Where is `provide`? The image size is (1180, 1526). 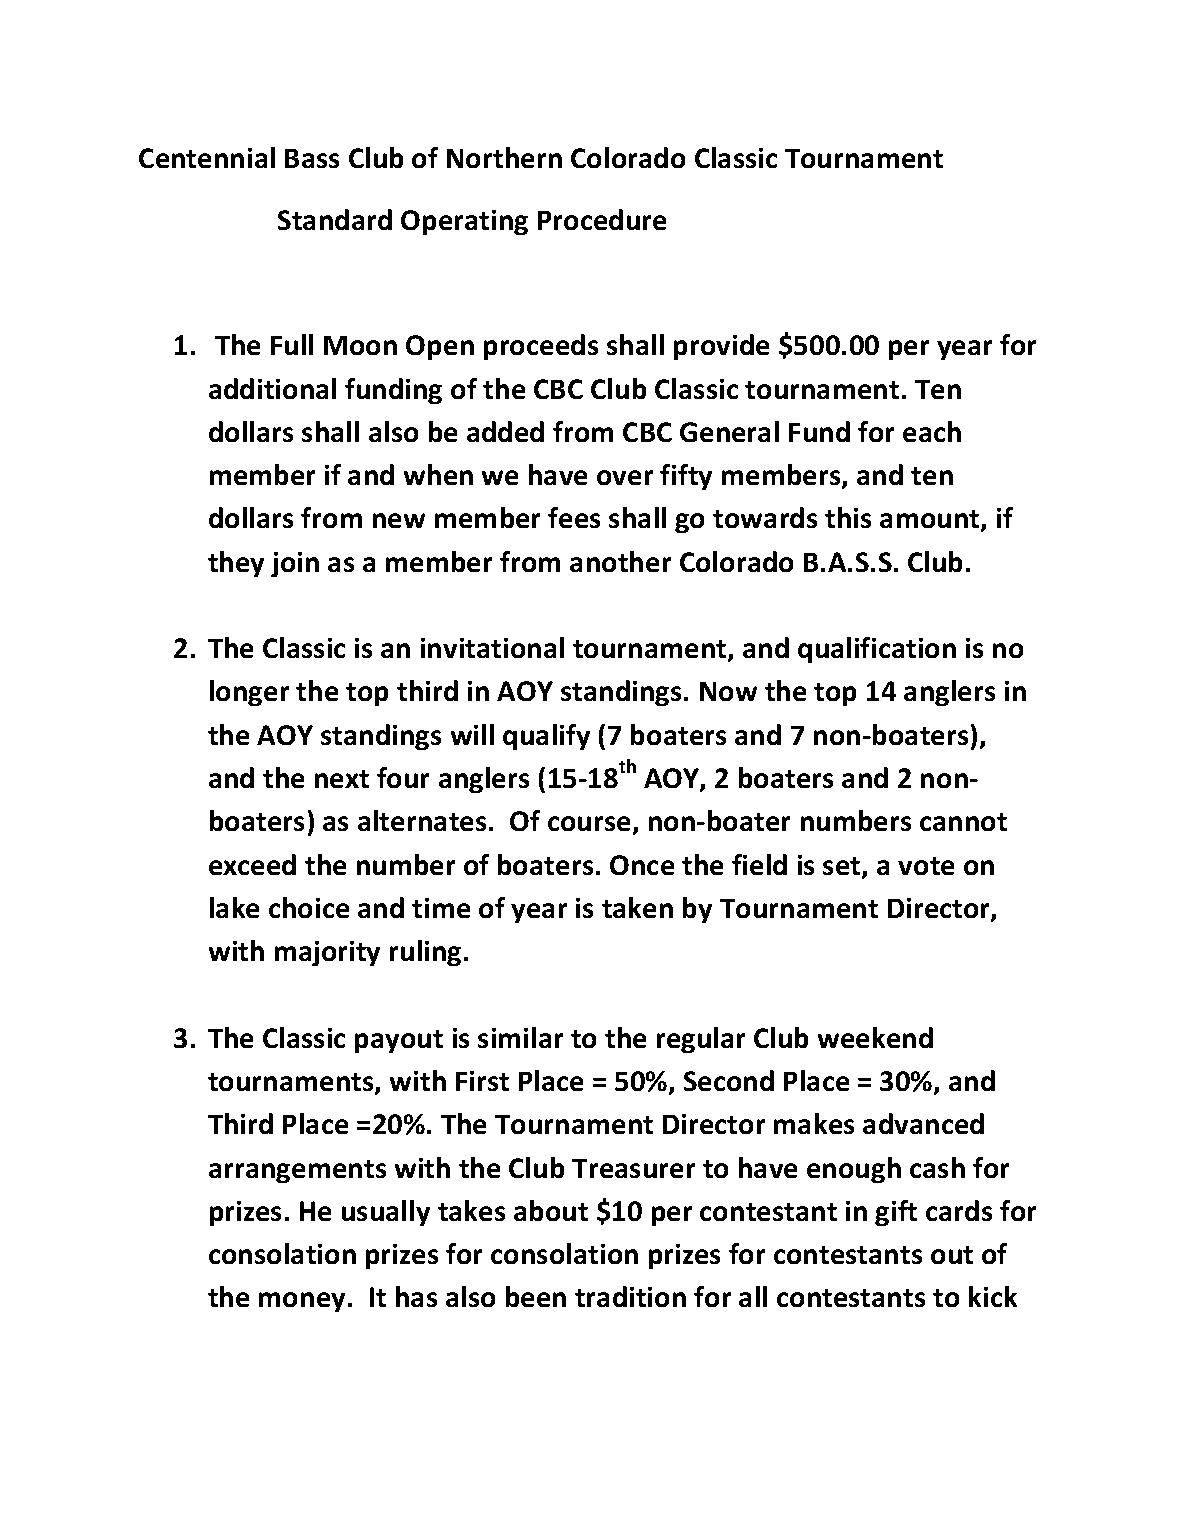
provide is located at coordinates (721, 347).
